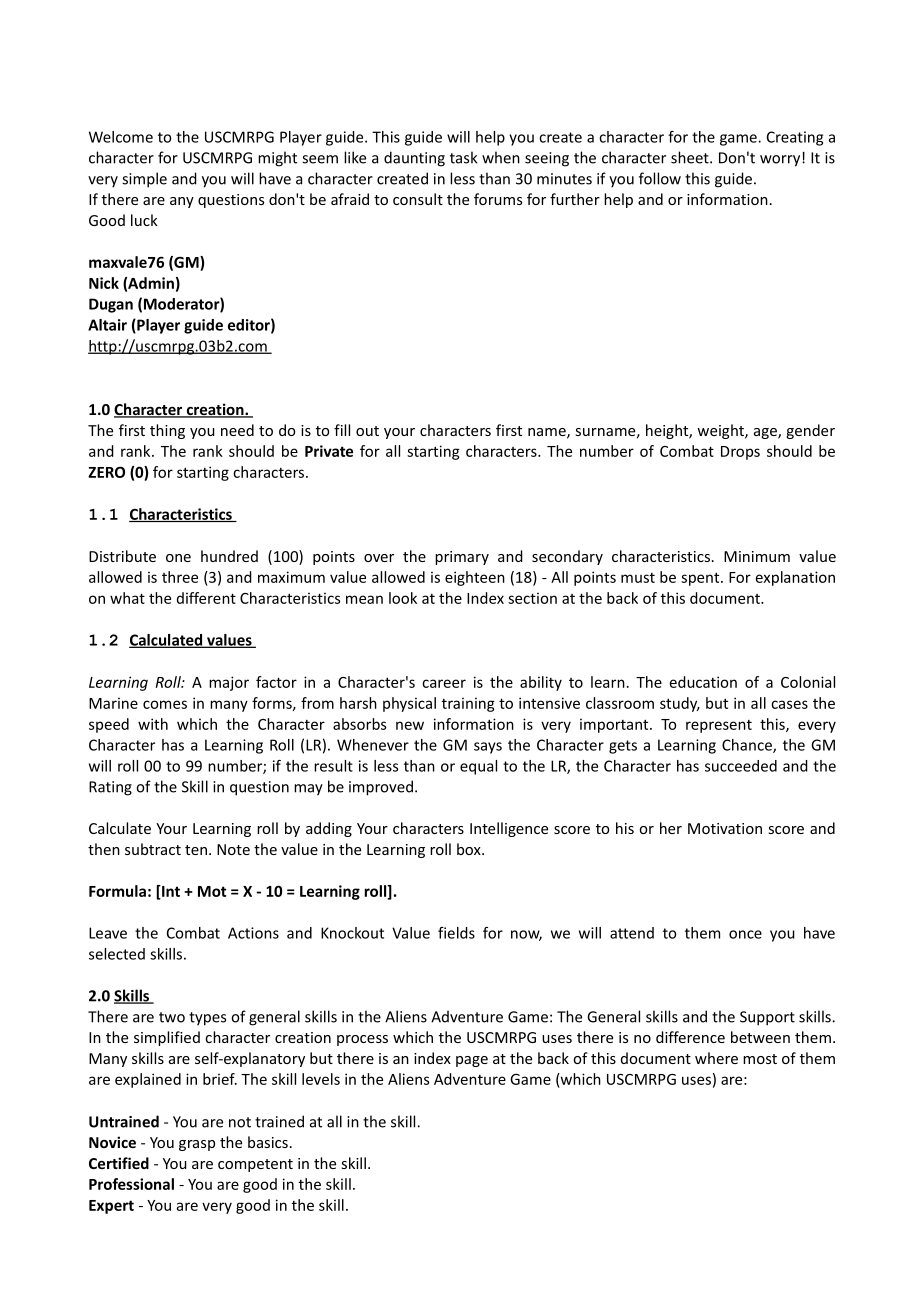  I want to click on sheet, so click(691, 157).
